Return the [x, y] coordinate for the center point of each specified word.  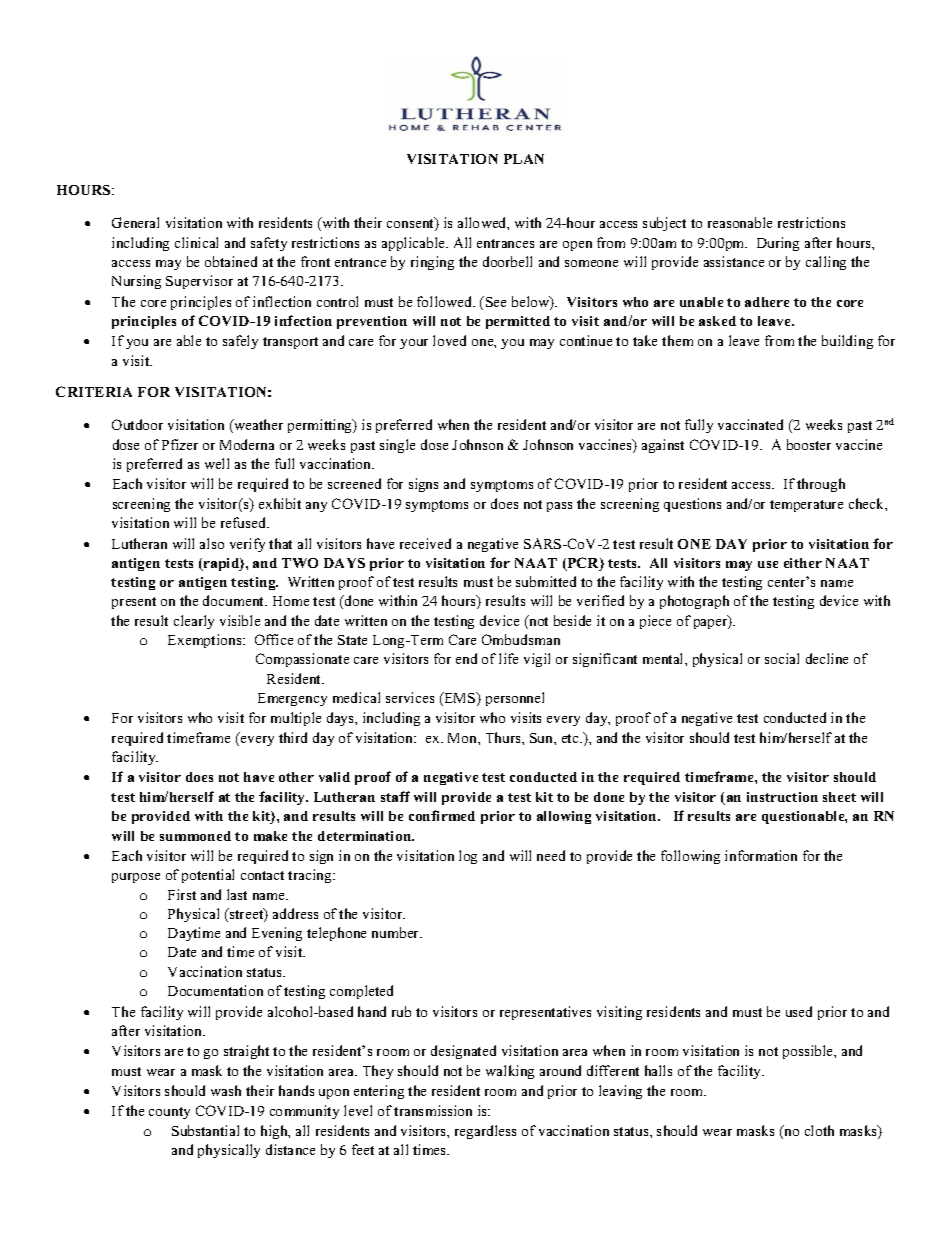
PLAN [524, 159]
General [135, 222]
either [803, 563]
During [778, 244]
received [425, 543]
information [761, 855]
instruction [782, 797]
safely [240, 342]
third [293, 737]
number [397, 932]
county [169, 1113]
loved [449, 340]
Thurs [504, 737]
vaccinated [750, 424]
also [212, 543]
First [182, 894]
